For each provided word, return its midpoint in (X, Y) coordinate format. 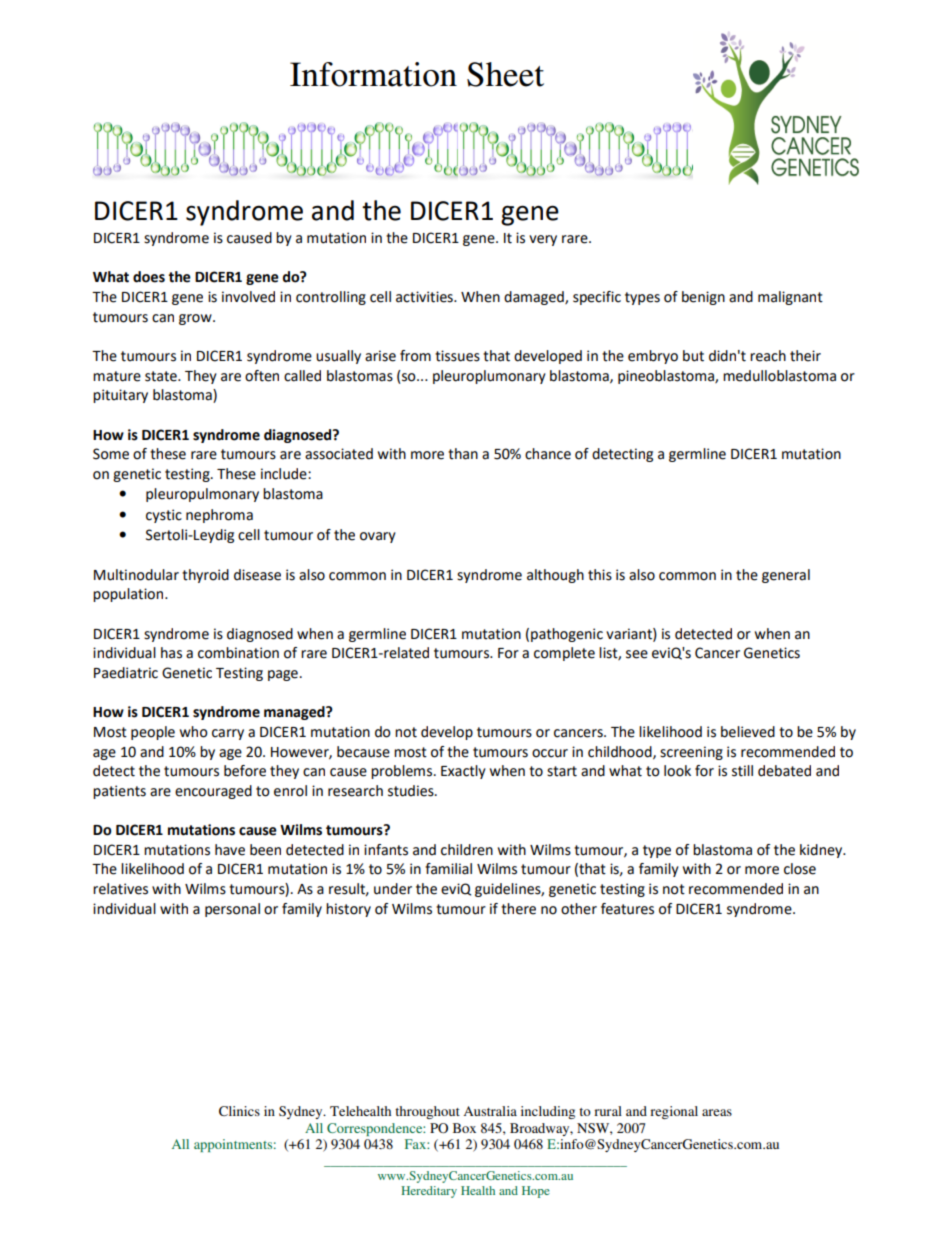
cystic (164, 516)
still (742, 771)
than (463, 454)
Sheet (505, 74)
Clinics (239, 1111)
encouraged (213, 792)
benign (703, 298)
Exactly (463, 772)
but (693, 356)
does (149, 277)
